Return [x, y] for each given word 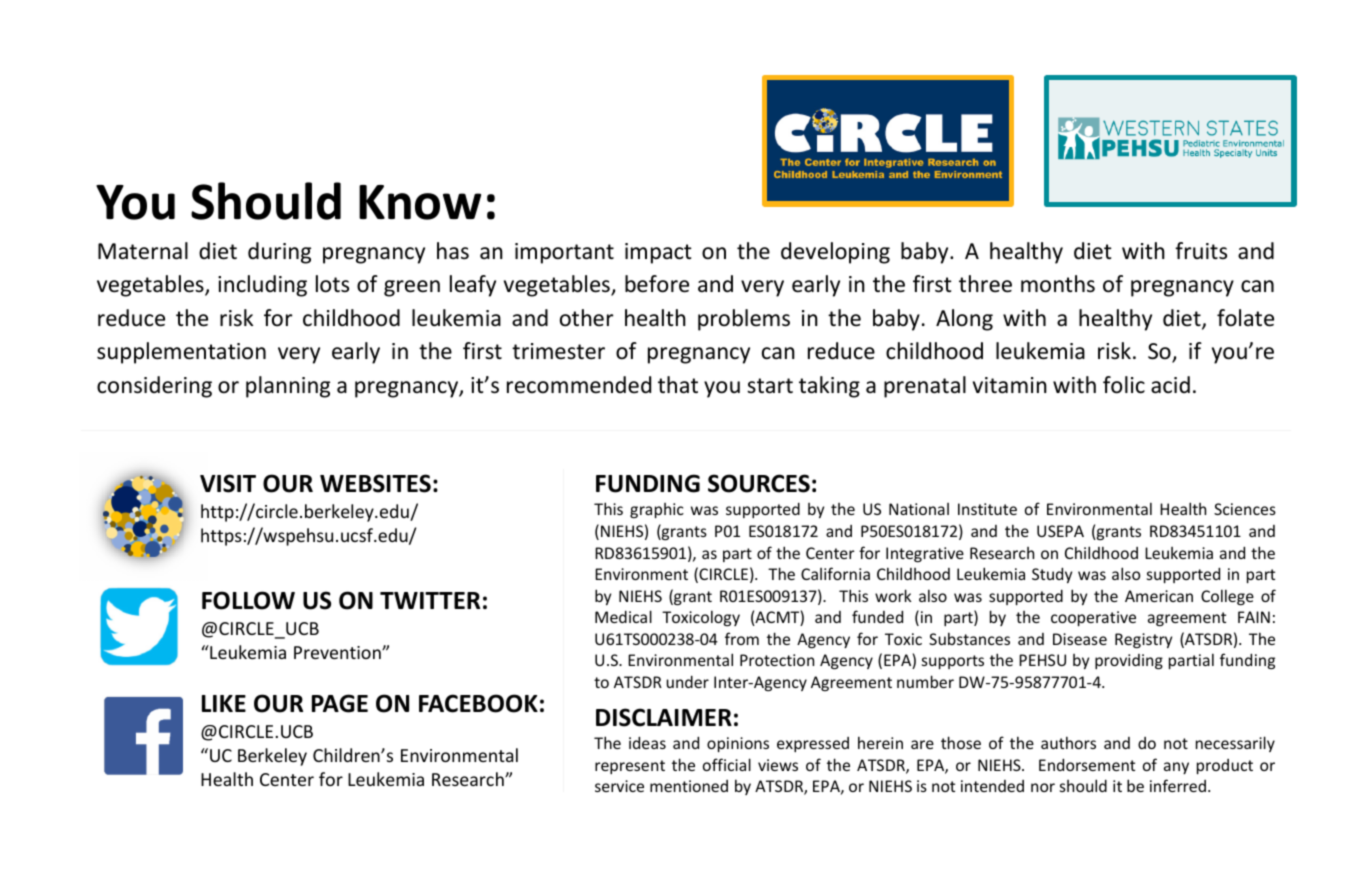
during [279, 253]
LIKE [224, 703]
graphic [657, 510]
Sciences [1245, 509]
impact [658, 253]
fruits [1201, 251]
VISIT [228, 483]
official [727, 764]
